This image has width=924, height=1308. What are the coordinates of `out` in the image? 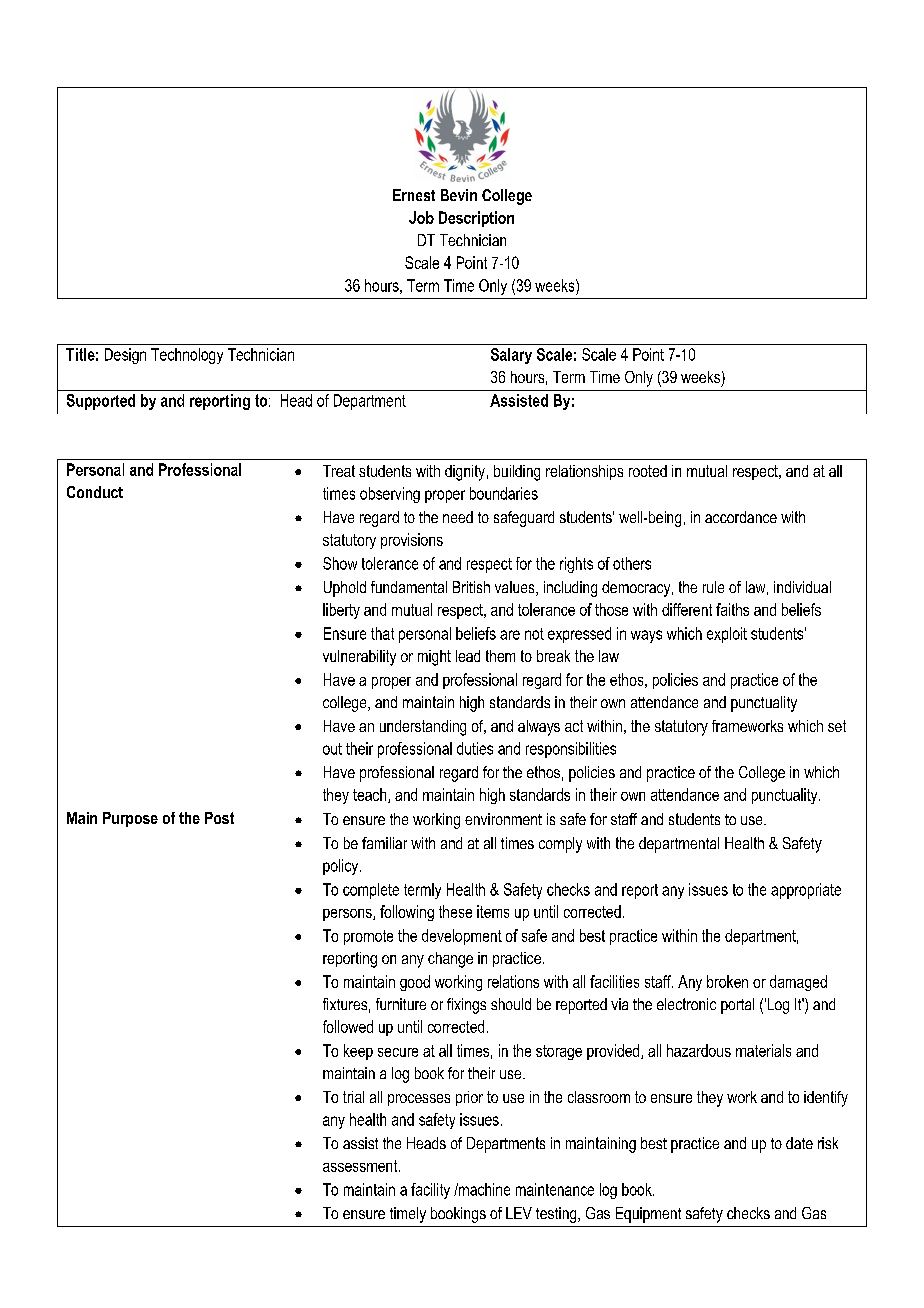 It's located at (332, 749).
